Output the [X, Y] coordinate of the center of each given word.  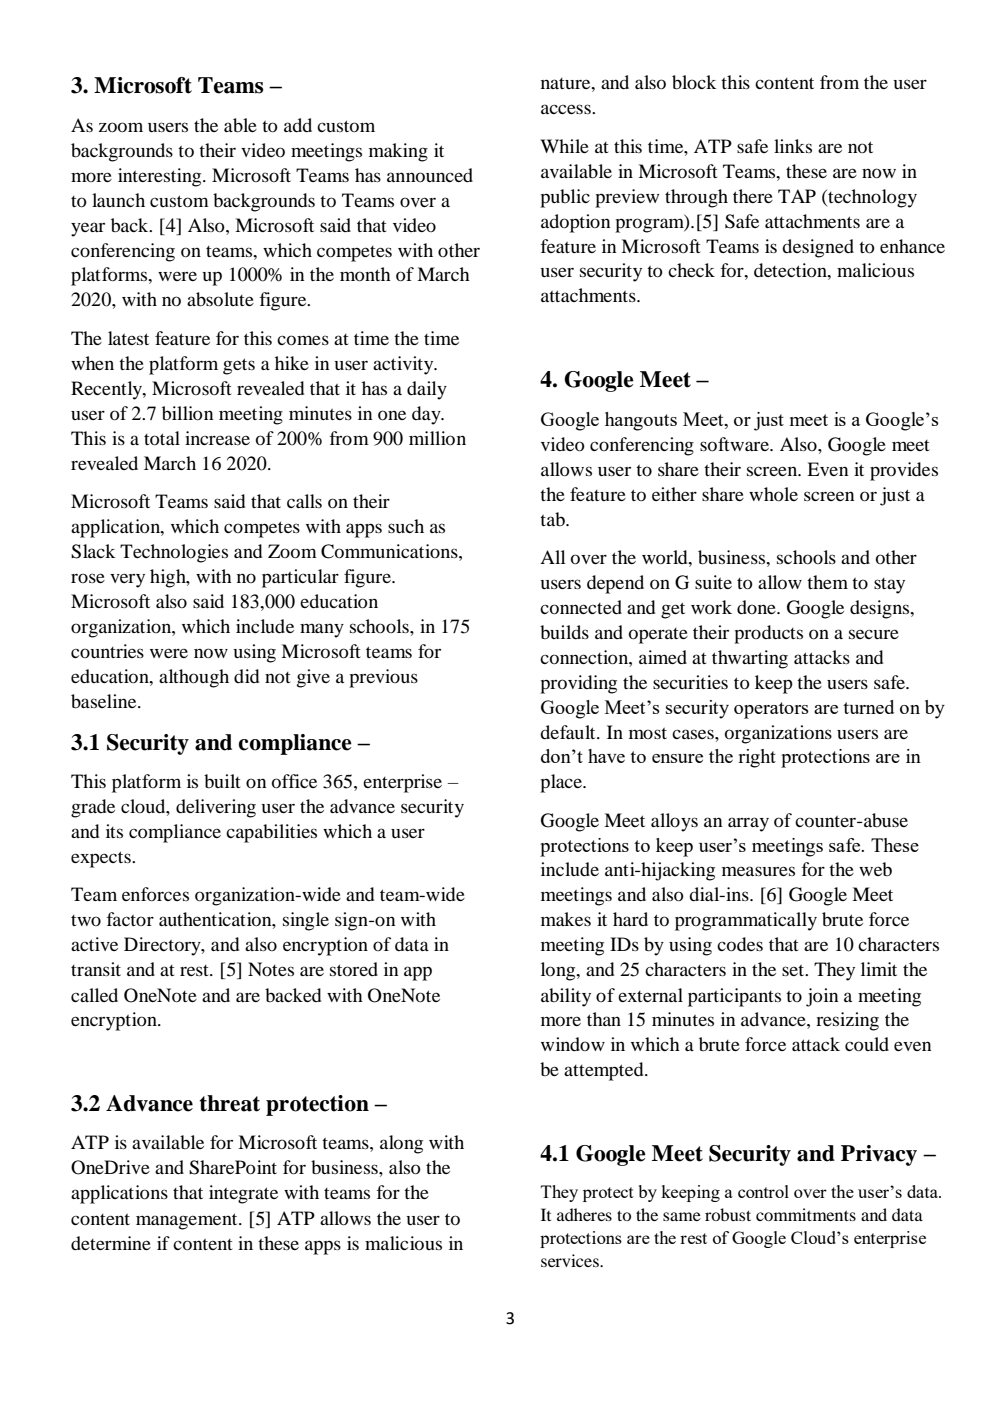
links [793, 146]
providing [578, 684]
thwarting [750, 659]
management [188, 1221]
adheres [584, 1214]
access [567, 109]
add [298, 125]
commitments [806, 1214]
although [194, 678]
